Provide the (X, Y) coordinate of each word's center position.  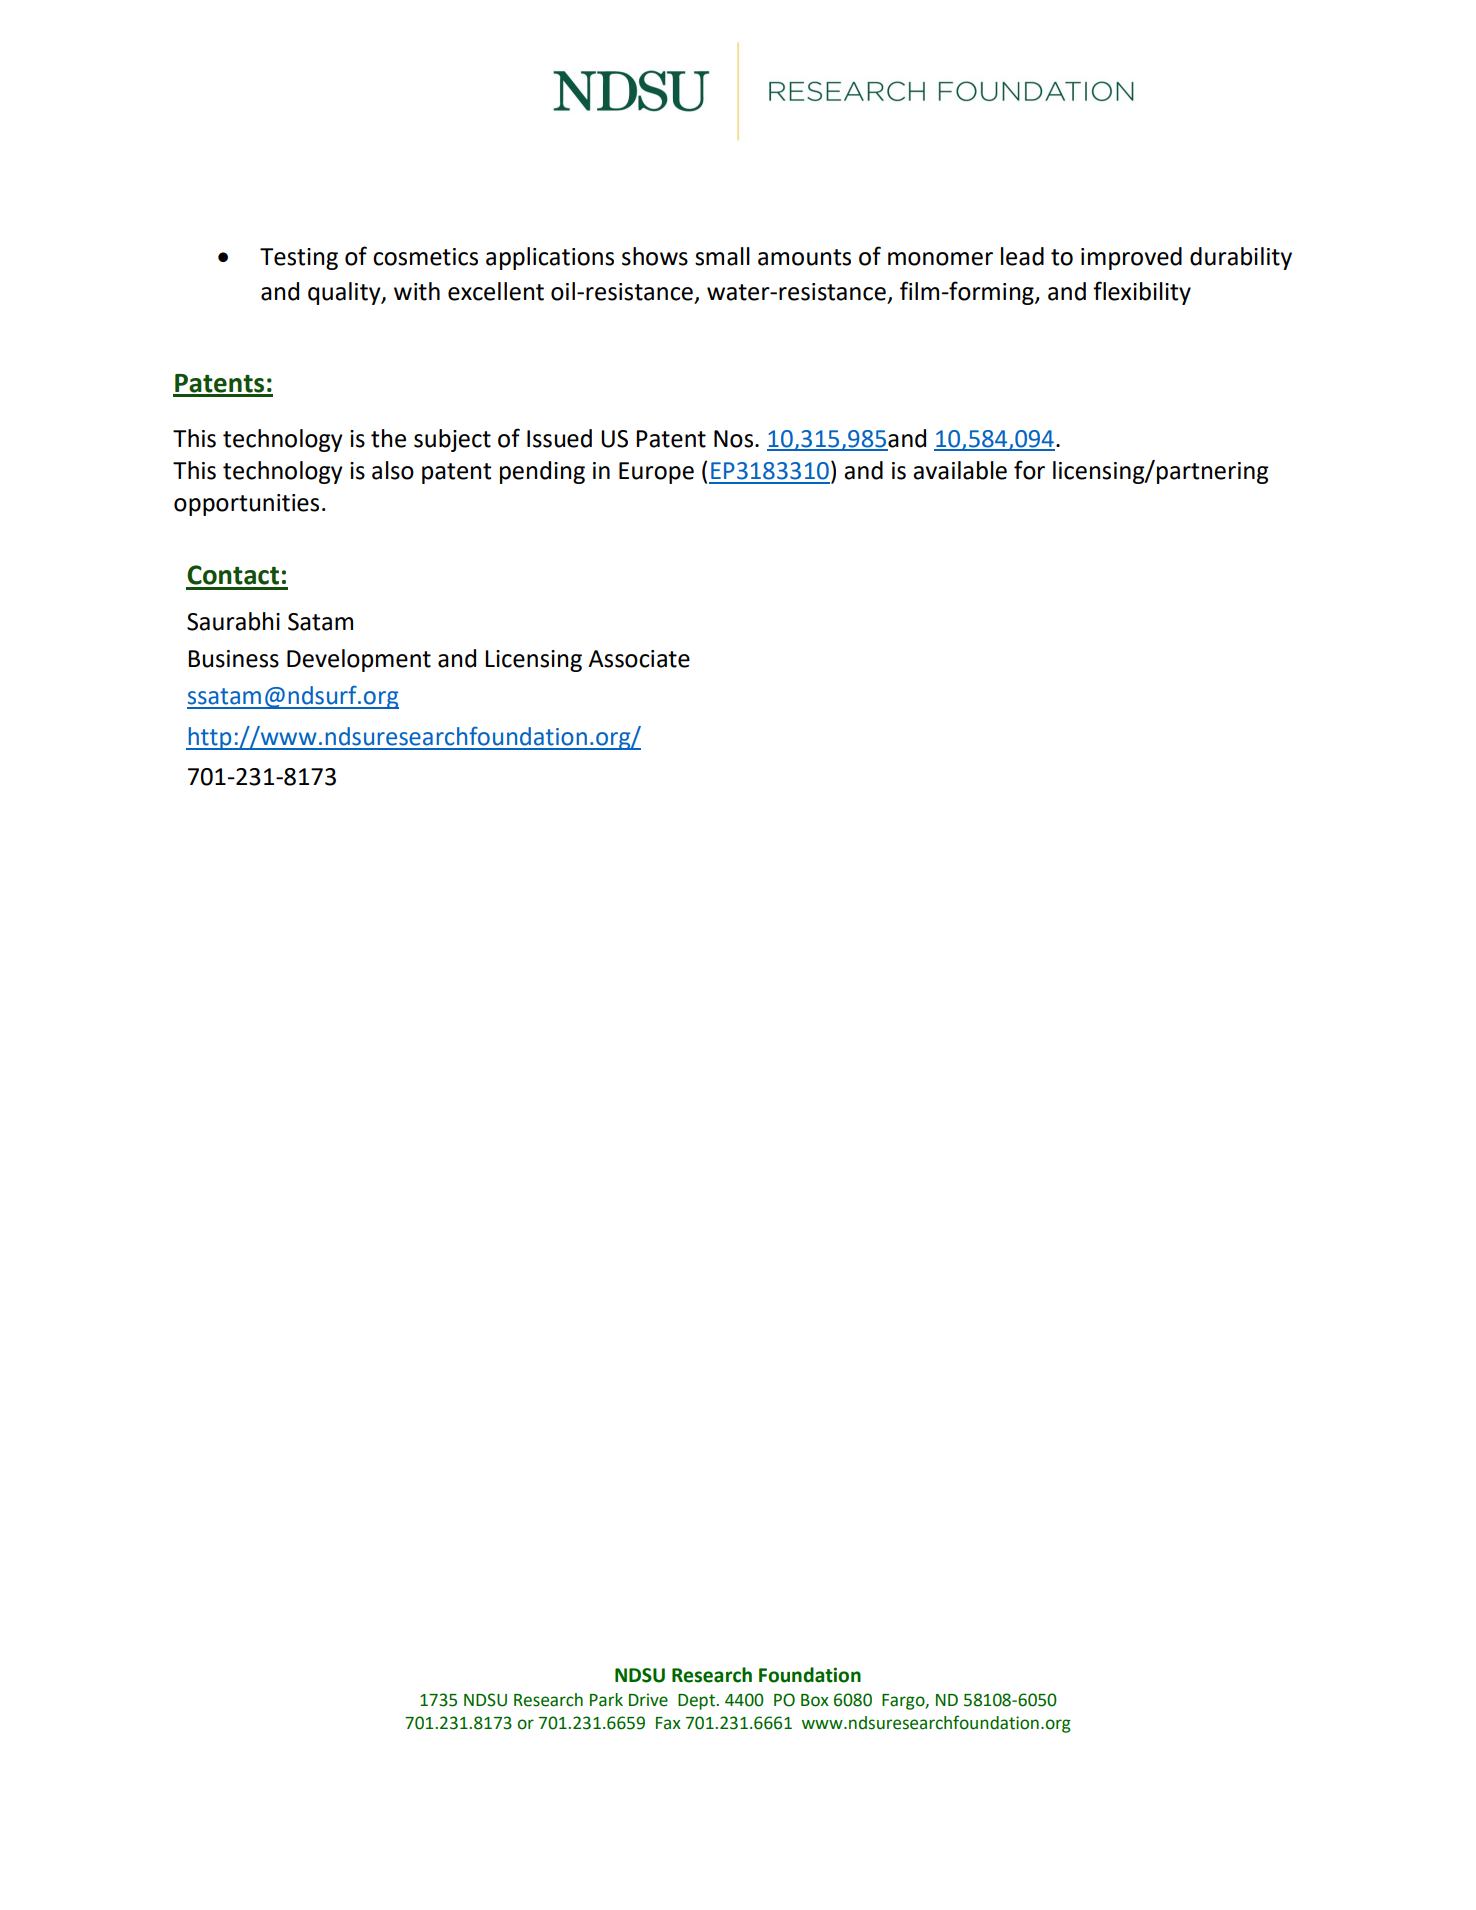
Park (606, 1700)
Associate (639, 659)
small (722, 256)
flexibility (1142, 293)
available (960, 470)
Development (359, 660)
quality (345, 293)
